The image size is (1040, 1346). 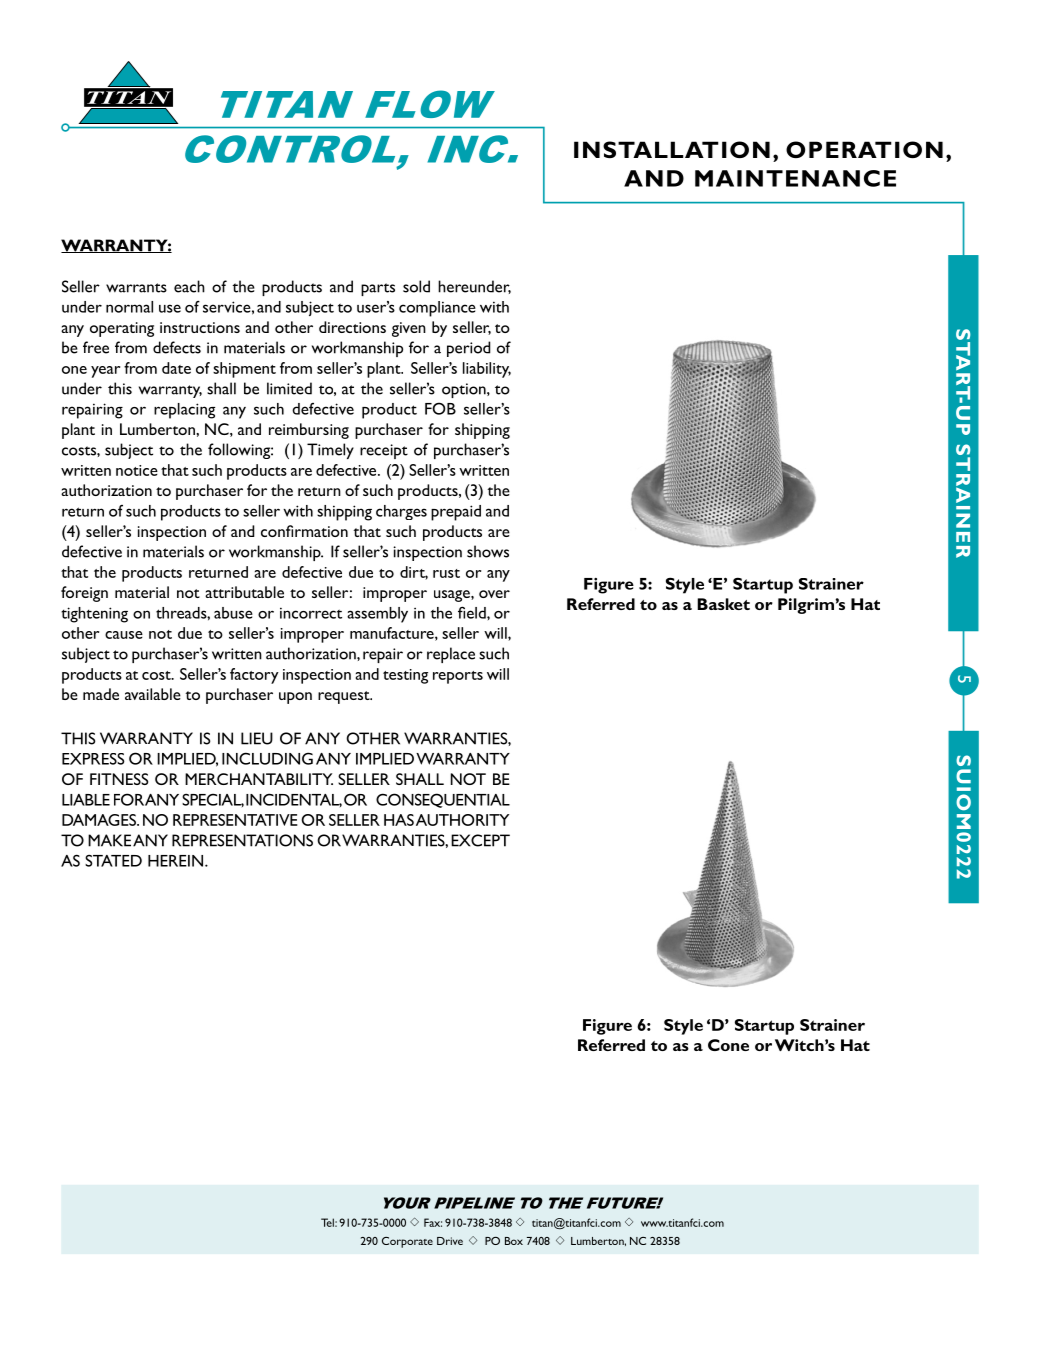 I want to click on EXCEPT, so click(x=480, y=840).
